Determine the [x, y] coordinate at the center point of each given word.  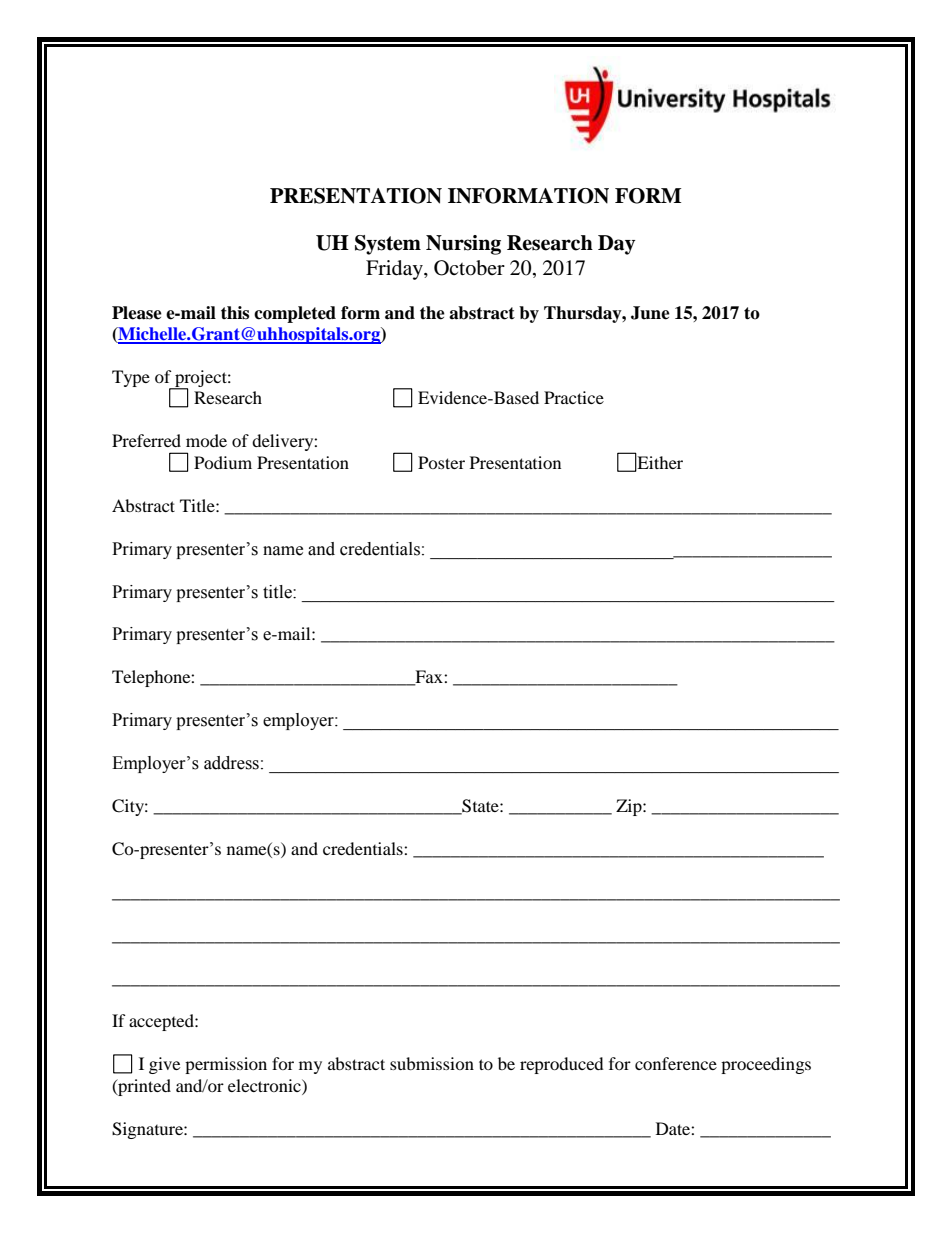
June [650, 313]
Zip [630, 807]
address [231, 763]
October [469, 268]
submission [432, 1063]
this [235, 313]
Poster [441, 462]
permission [226, 1065]
